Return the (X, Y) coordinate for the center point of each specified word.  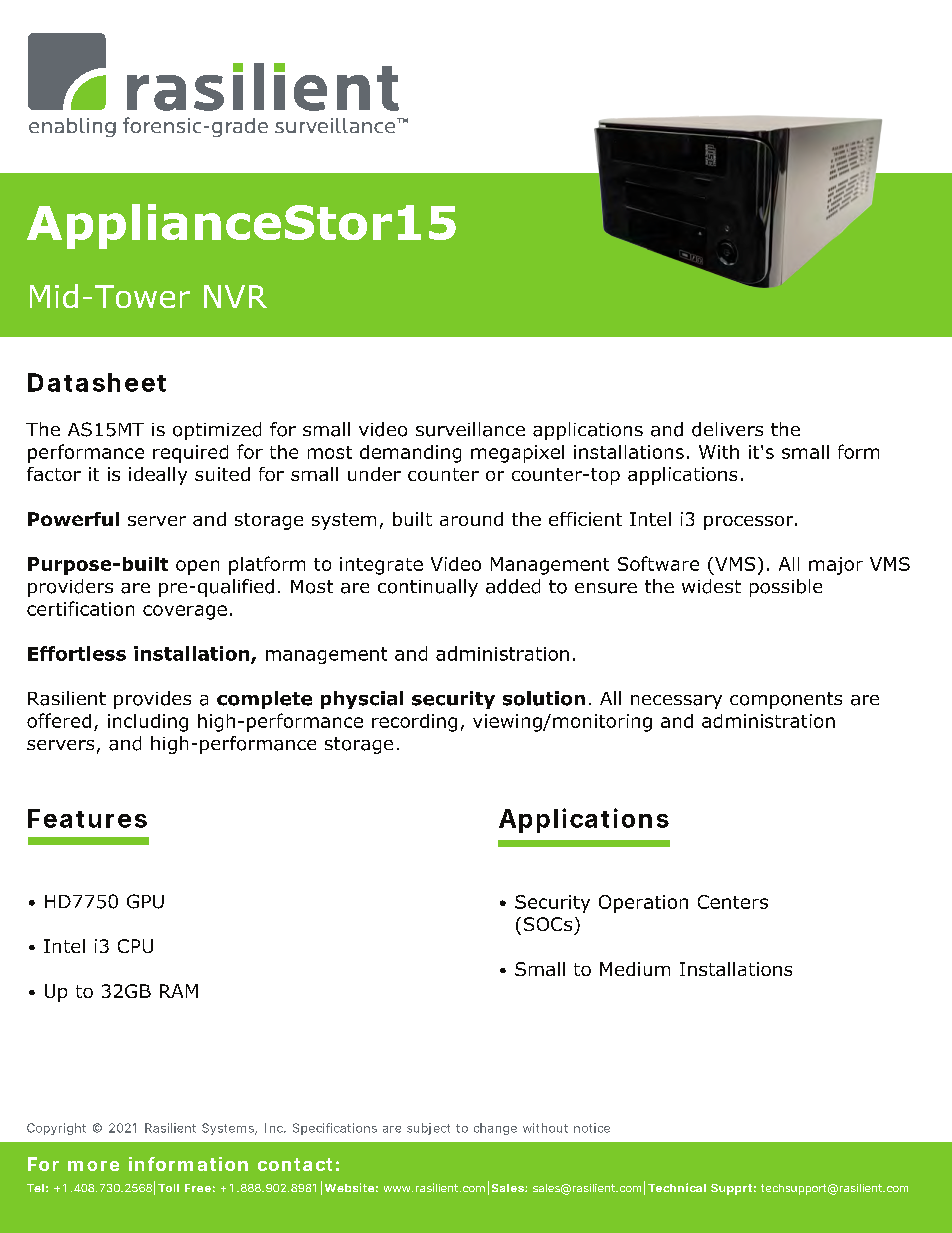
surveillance (470, 429)
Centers (733, 902)
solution (544, 698)
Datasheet (97, 382)
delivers (727, 429)
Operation (643, 904)
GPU (145, 901)
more (93, 1166)
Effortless (77, 653)
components (786, 700)
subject (428, 1129)
